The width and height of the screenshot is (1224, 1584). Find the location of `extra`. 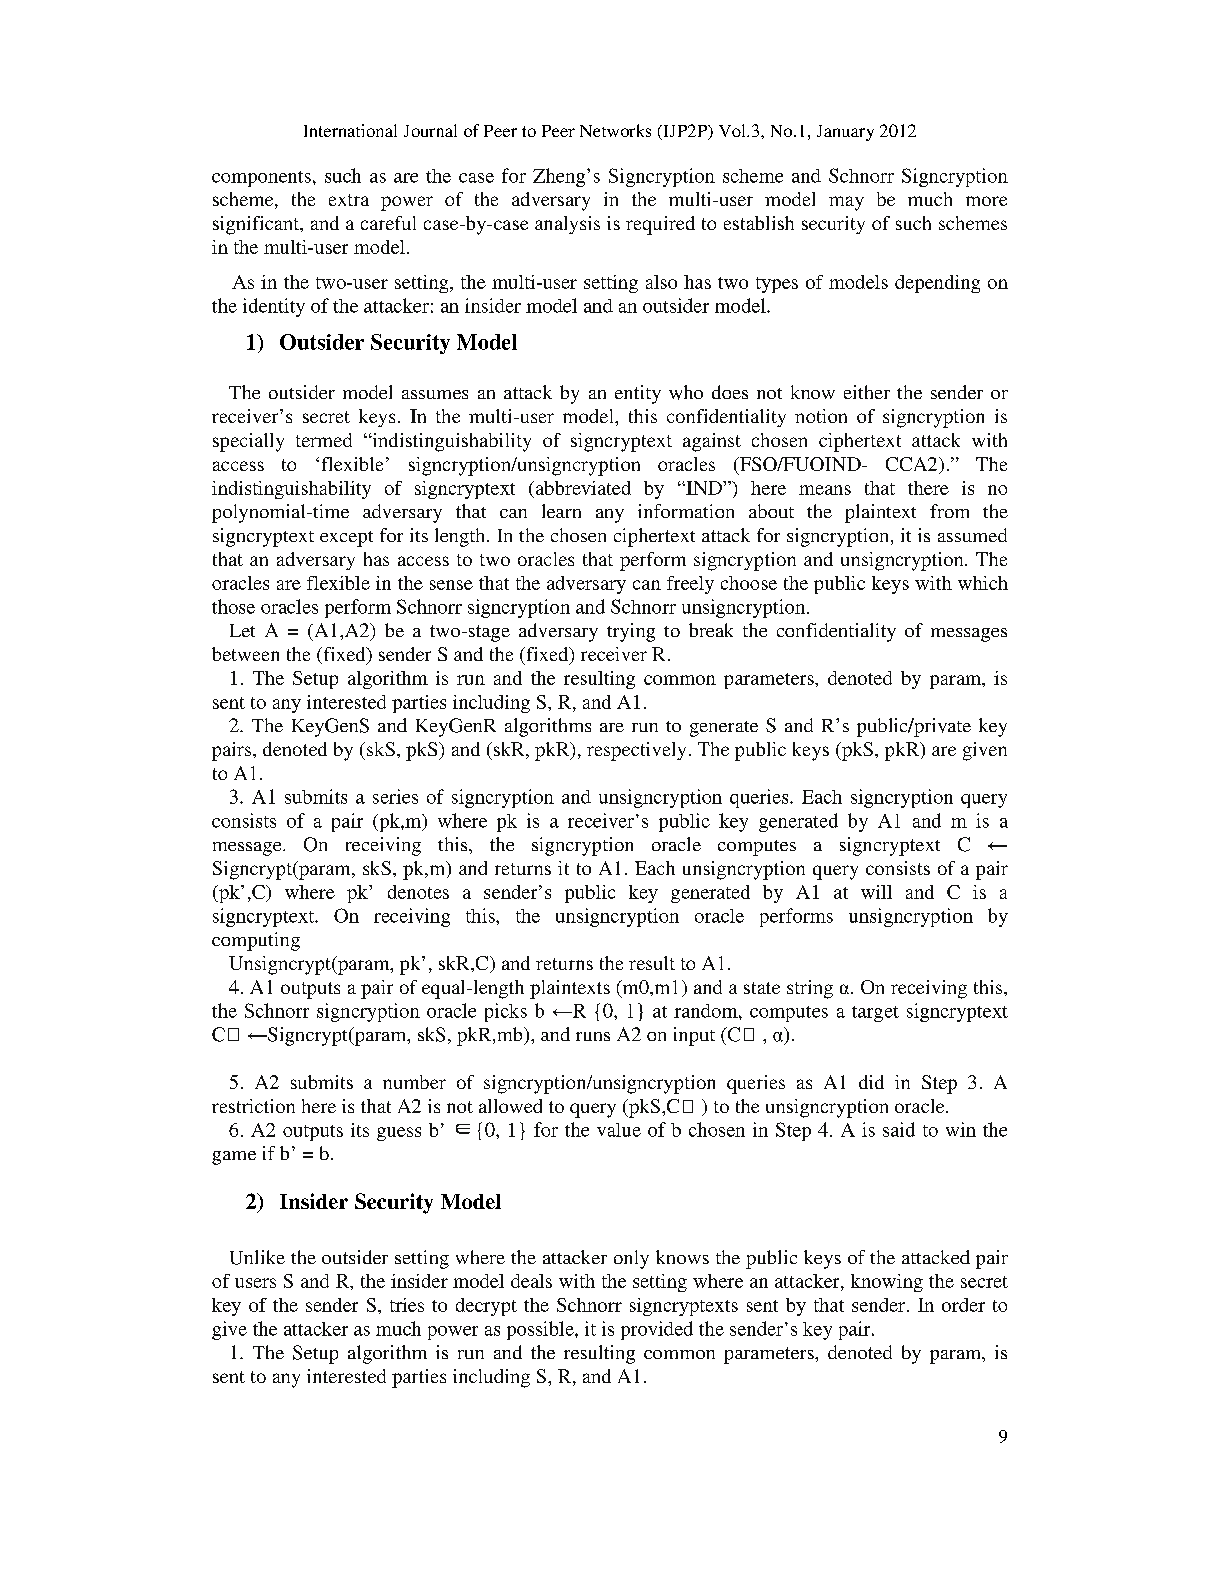

extra is located at coordinates (349, 200).
